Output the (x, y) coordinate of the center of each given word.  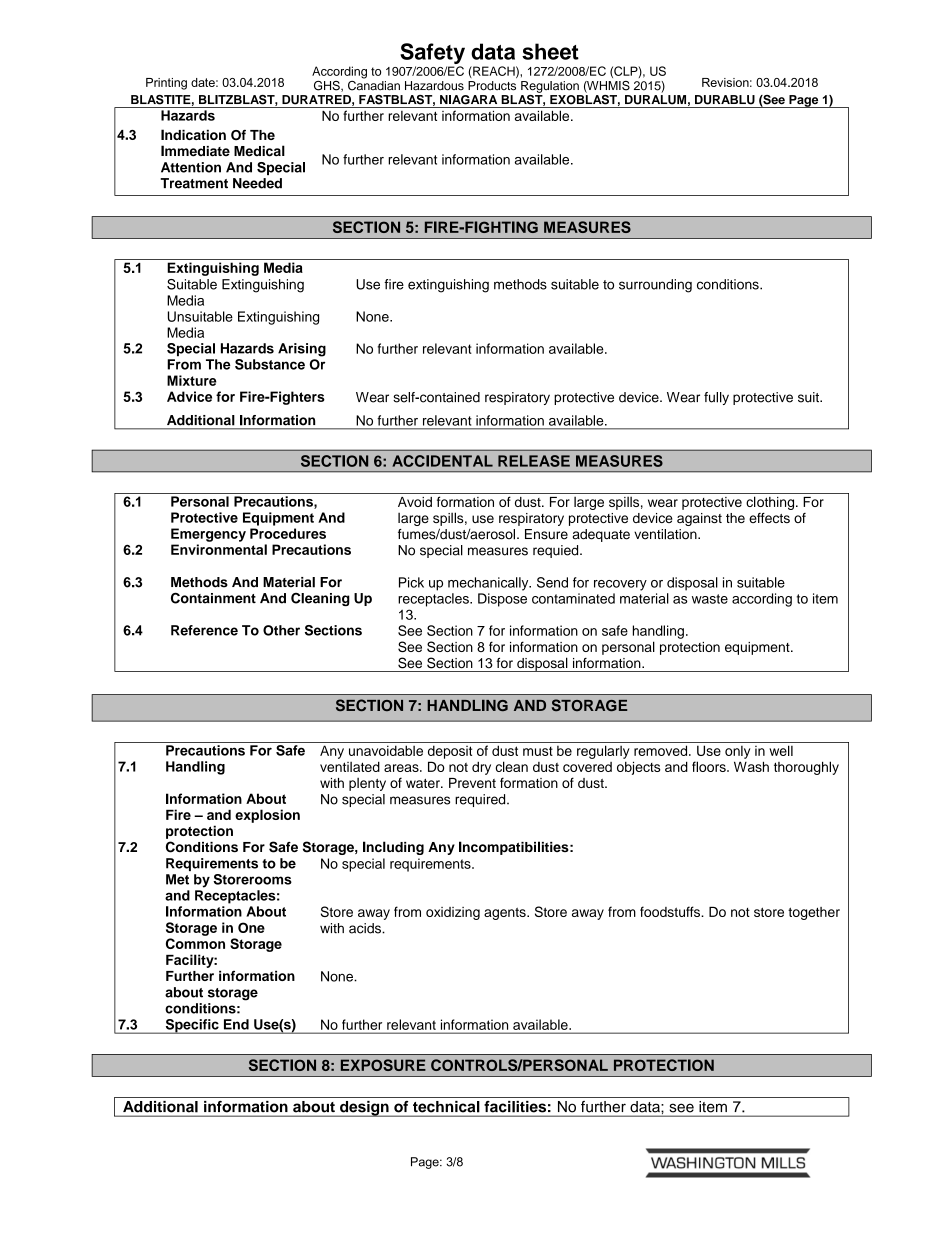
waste (710, 599)
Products (492, 86)
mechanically (489, 584)
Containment (213, 598)
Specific (192, 1026)
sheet (550, 51)
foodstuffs (671, 911)
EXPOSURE (383, 1065)
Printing (166, 84)
